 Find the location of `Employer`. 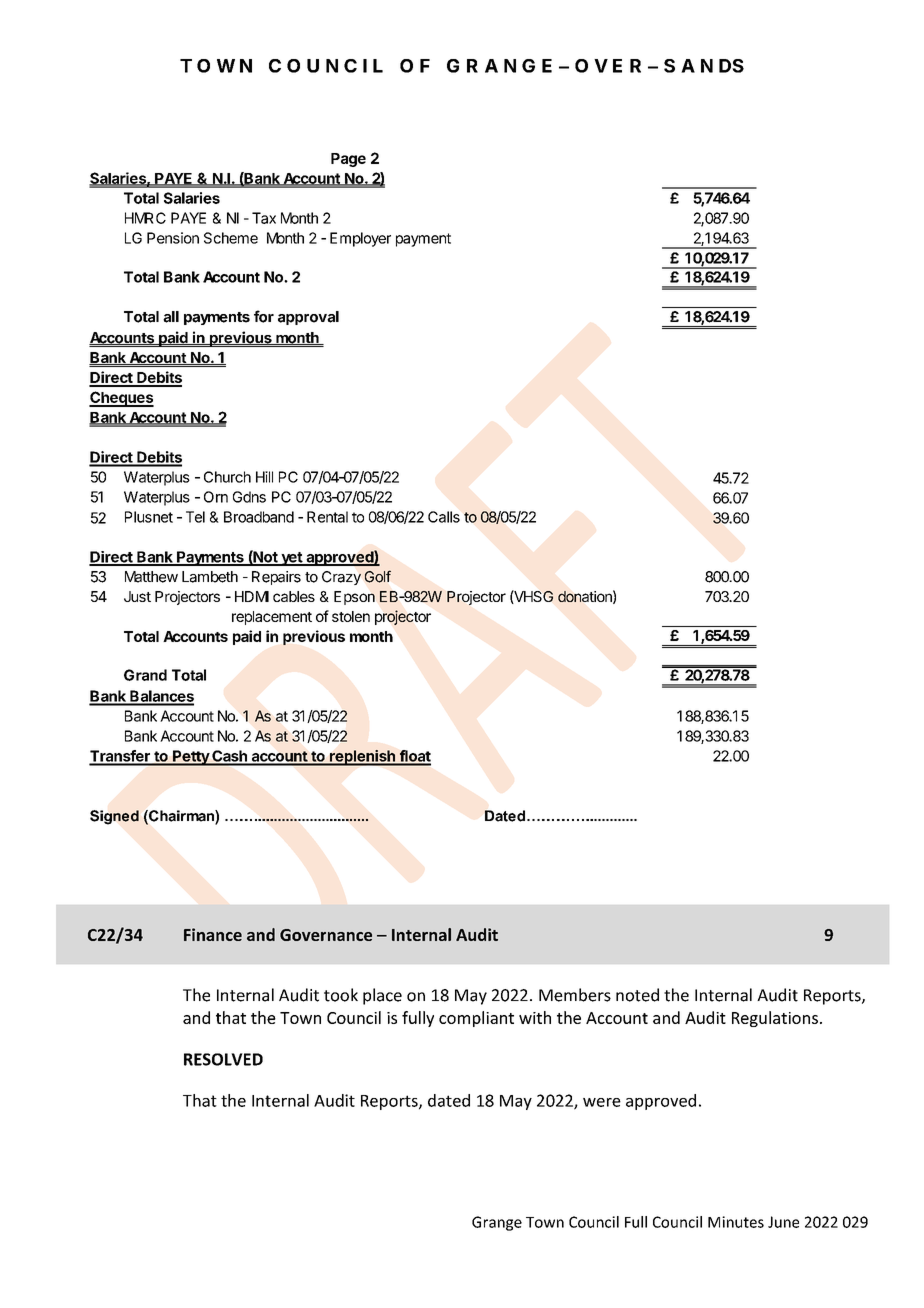

Employer is located at coordinates (360, 239).
